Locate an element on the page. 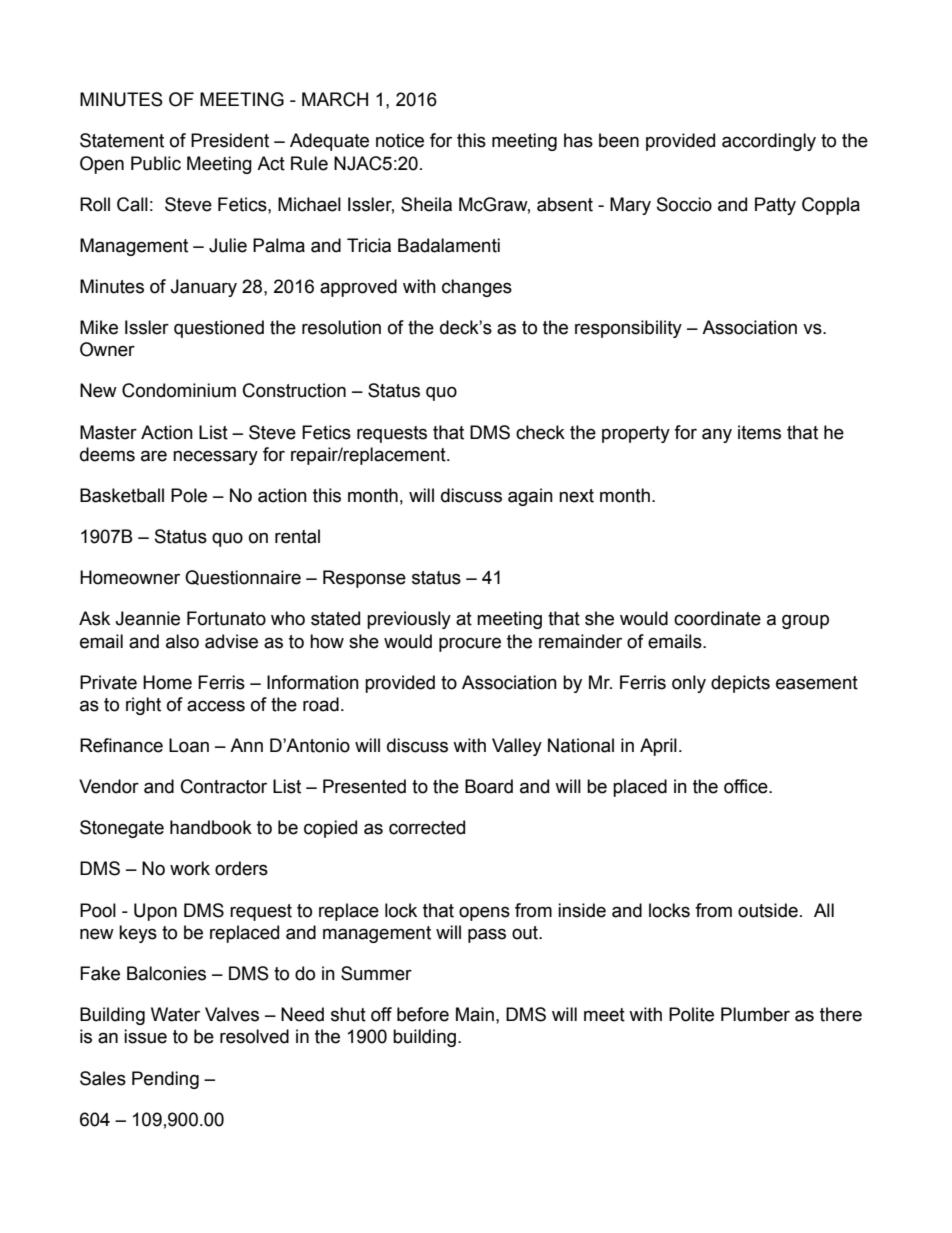 The image size is (952, 1233). previously is located at coordinates (409, 620).
